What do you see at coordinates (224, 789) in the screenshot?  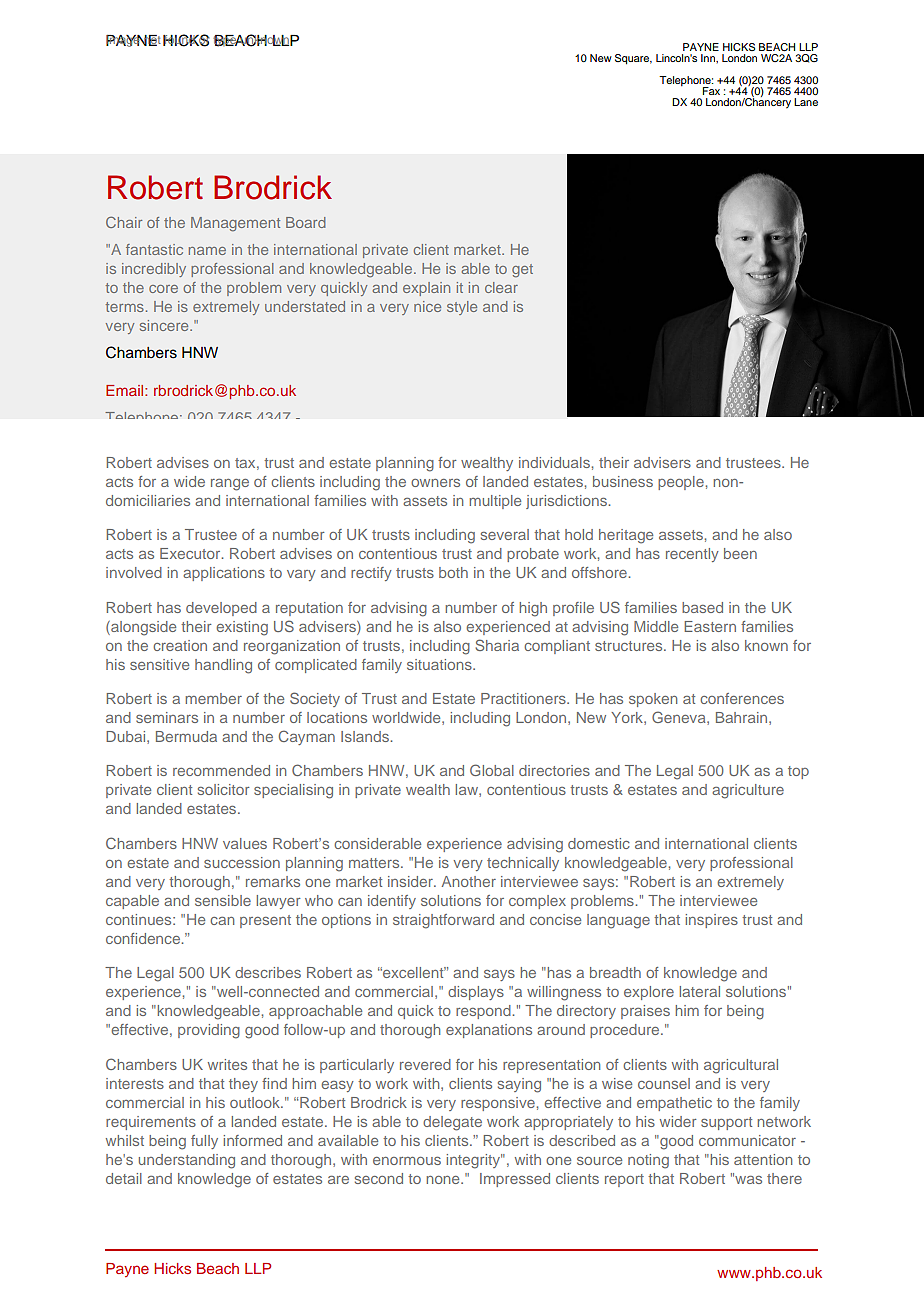 I see `solicitor` at bounding box center [224, 789].
